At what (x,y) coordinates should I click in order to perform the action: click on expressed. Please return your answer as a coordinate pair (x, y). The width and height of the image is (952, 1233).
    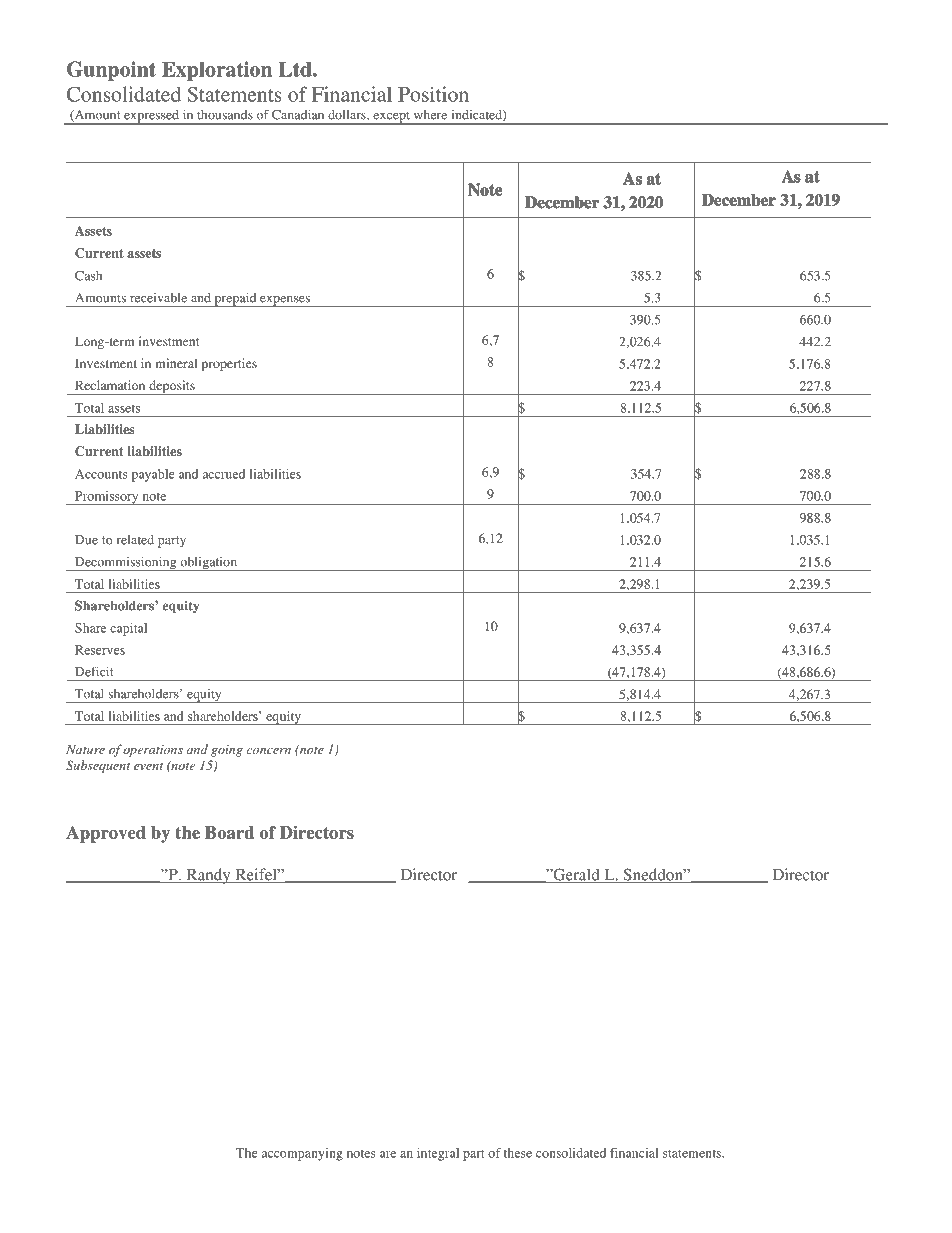
    Looking at the image, I should click on (151, 117).
